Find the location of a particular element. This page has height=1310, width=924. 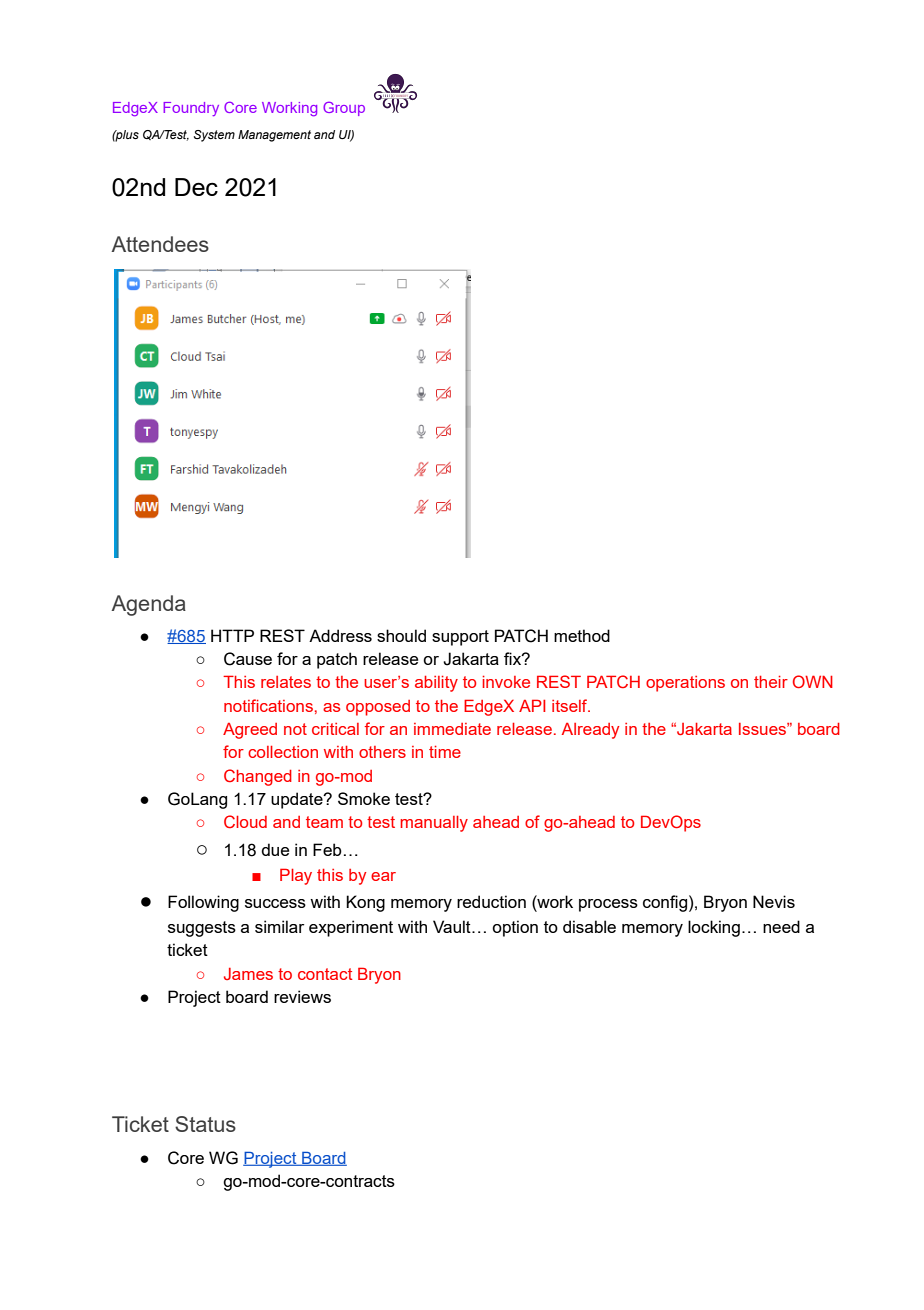

support is located at coordinates (460, 638).
